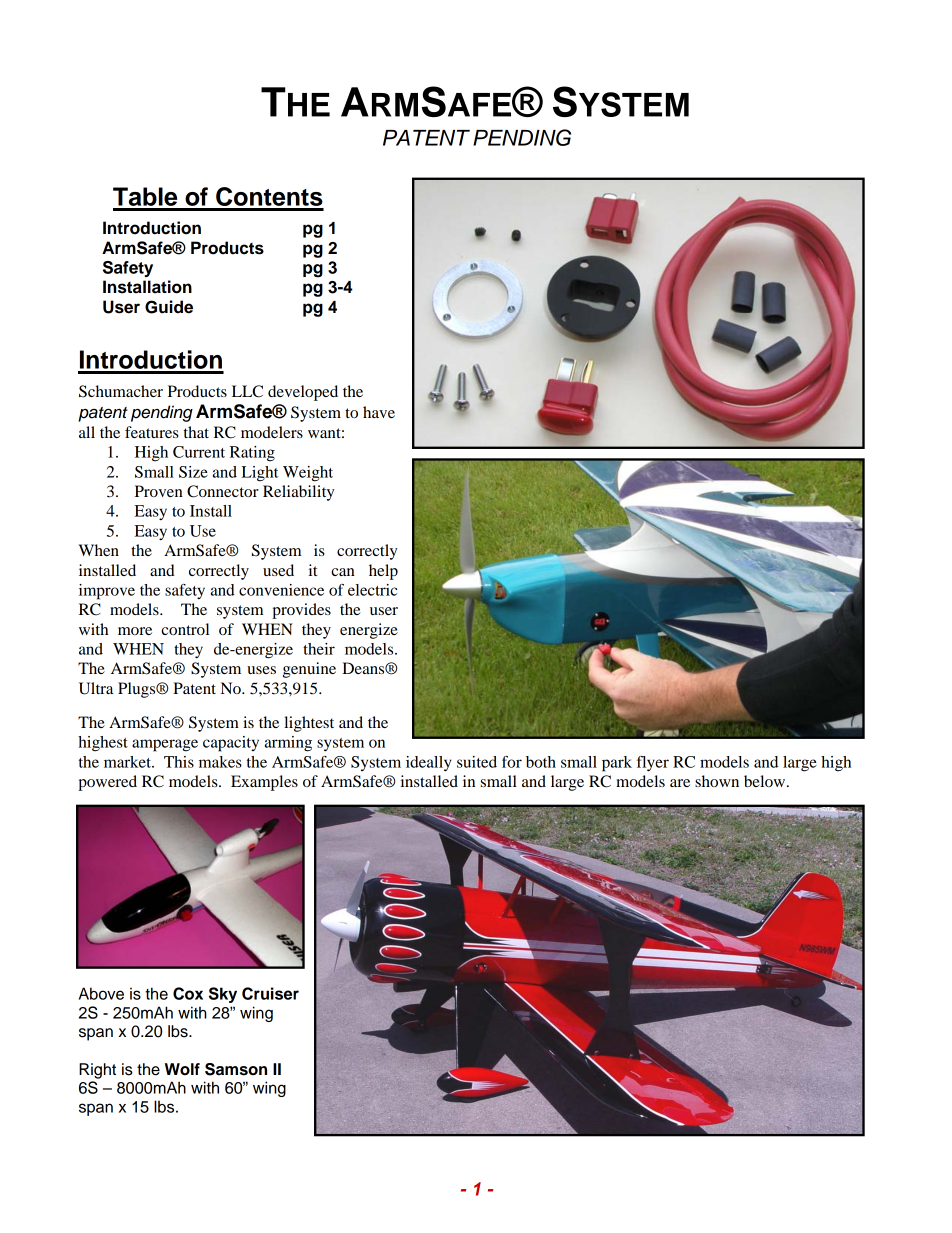 The image size is (952, 1233). What do you see at coordinates (379, 412) in the screenshot?
I see `have` at bounding box center [379, 412].
